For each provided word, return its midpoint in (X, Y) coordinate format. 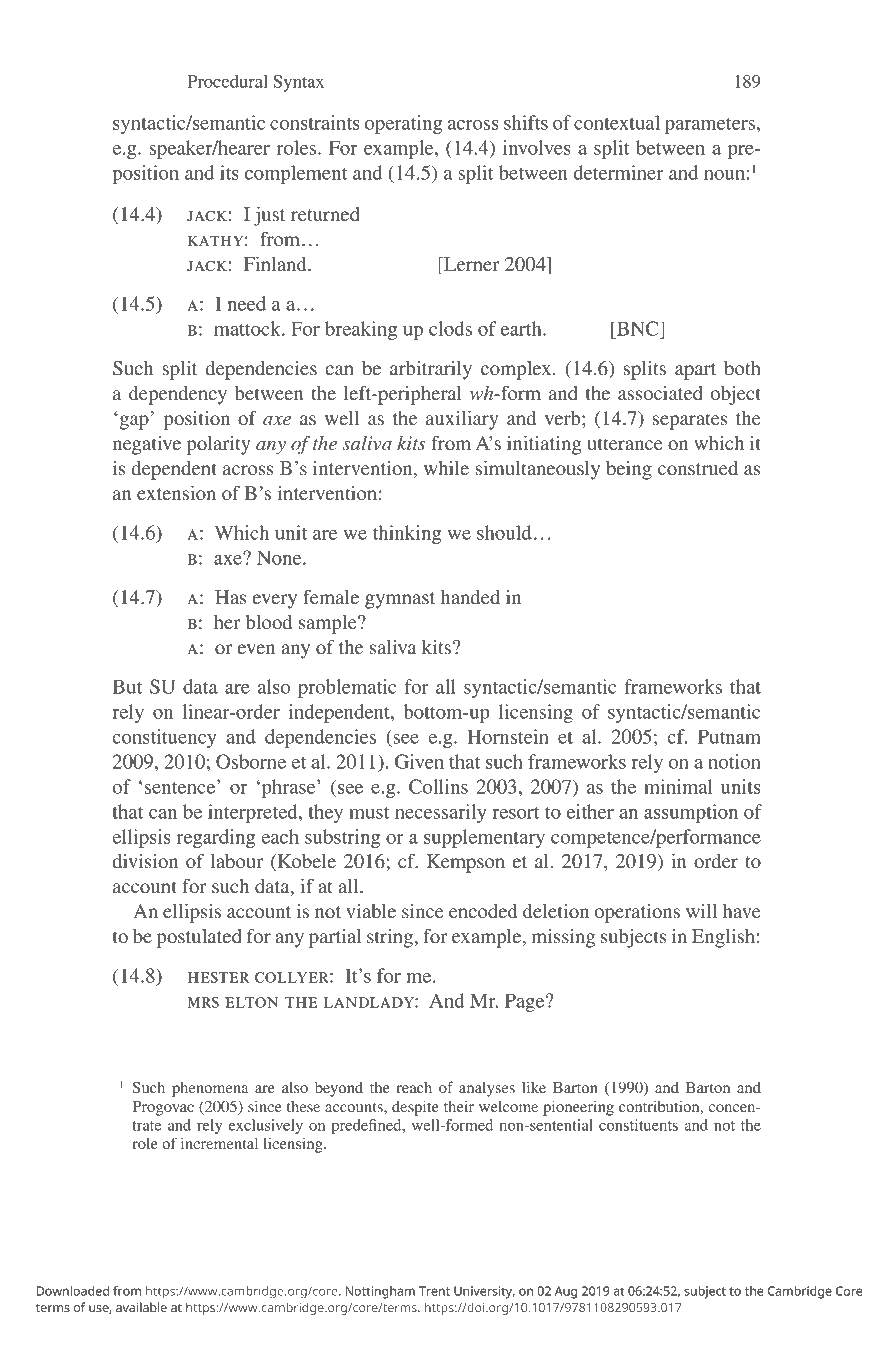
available (141, 1307)
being (629, 470)
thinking (407, 534)
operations (637, 913)
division (145, 861)
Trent (434, 1291)
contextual (617, 122)
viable (371, 911)
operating (403, 124)
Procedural (227, 81)
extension (176, 493)
